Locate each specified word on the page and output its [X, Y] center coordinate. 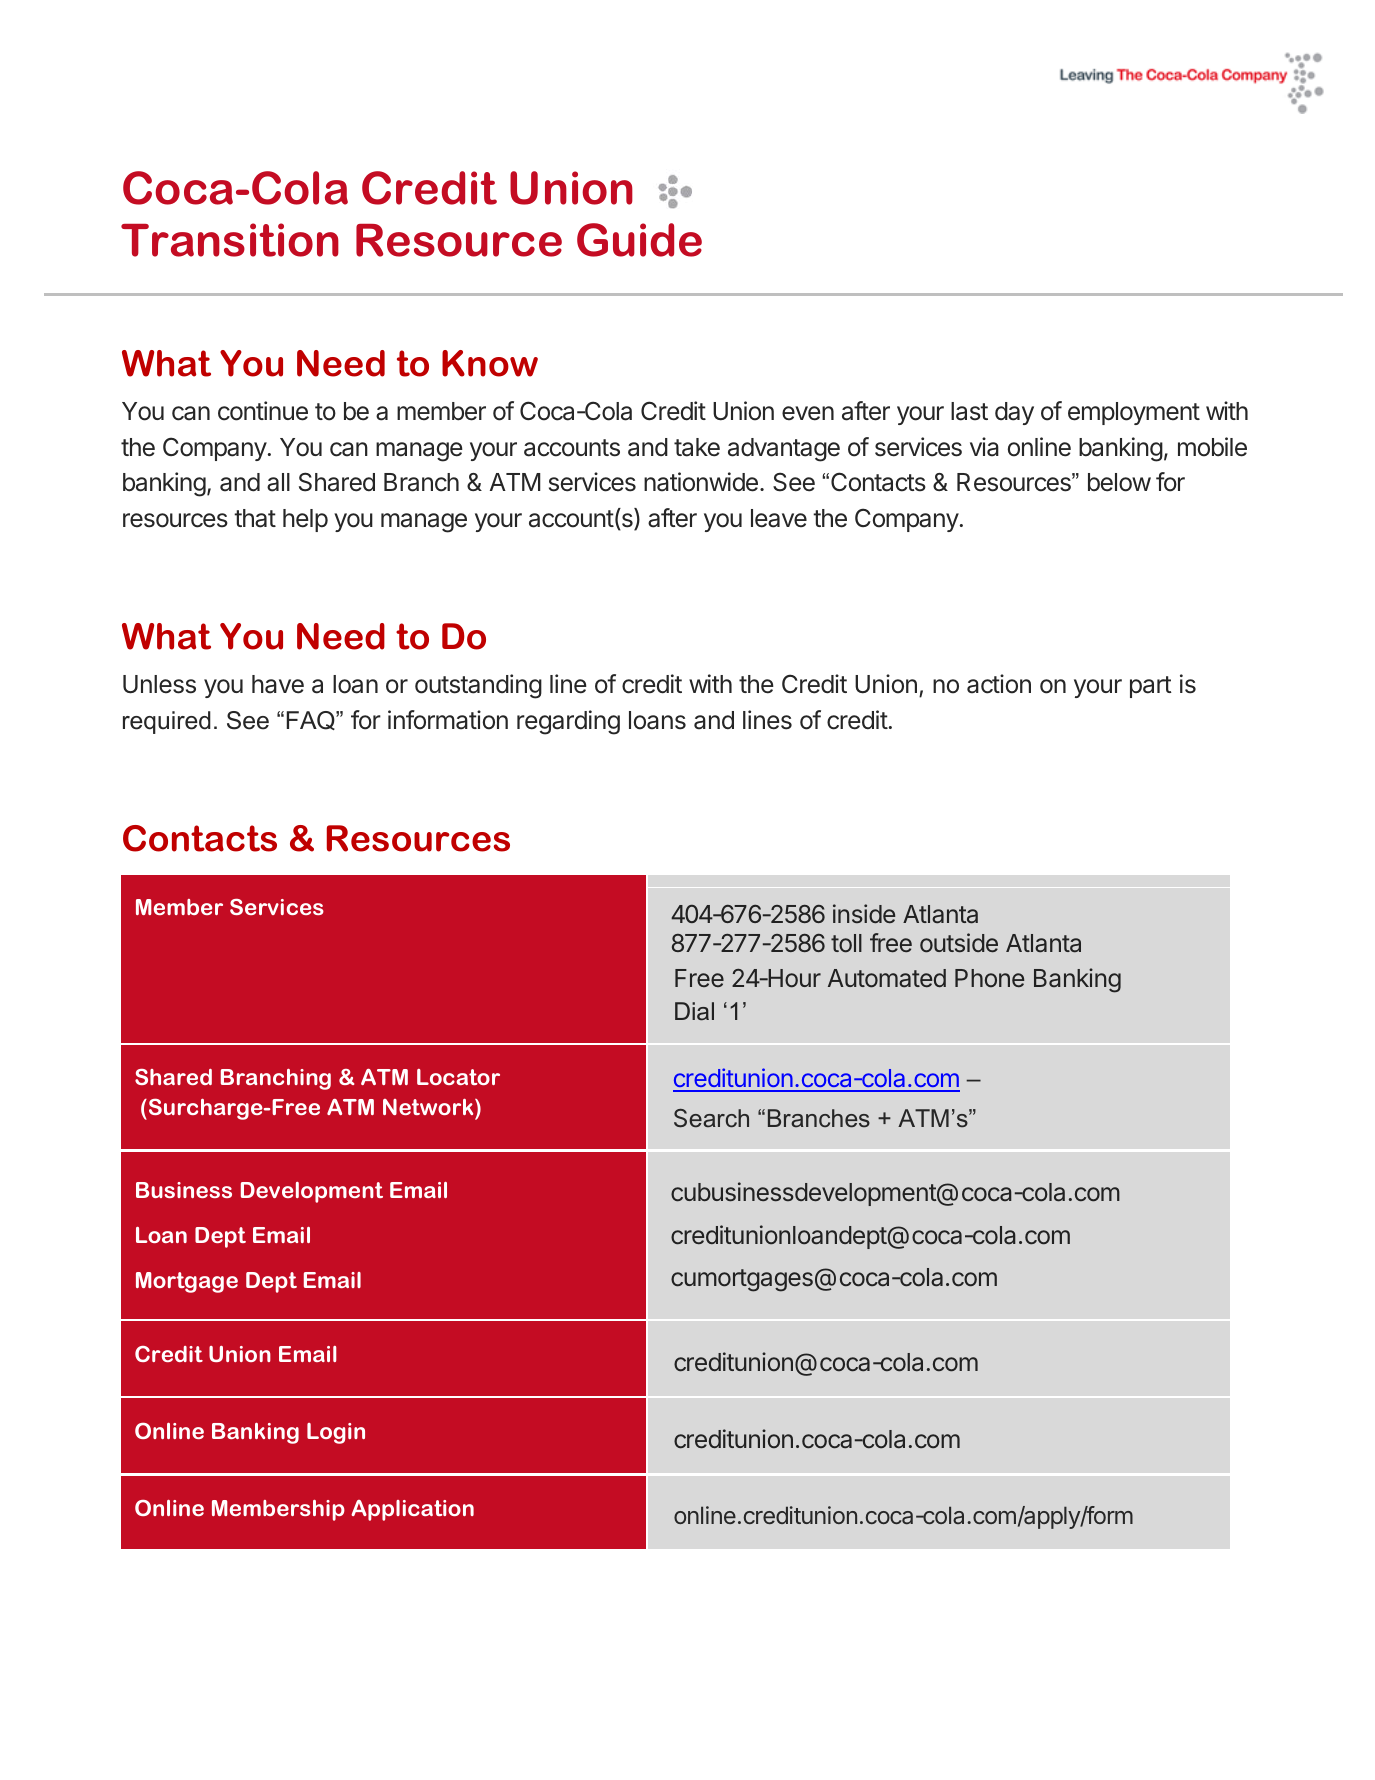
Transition [230, 240]
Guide [639, 240]
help [305, 520]
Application [412, 1510]
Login [336, 1433]
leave [779, 518]
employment [1134, 413]
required [167, 722]
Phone [989, 978]
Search [711, 1118]
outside [959, 943]
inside [864, 913]
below [1119, 482]
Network [429, 1107]
